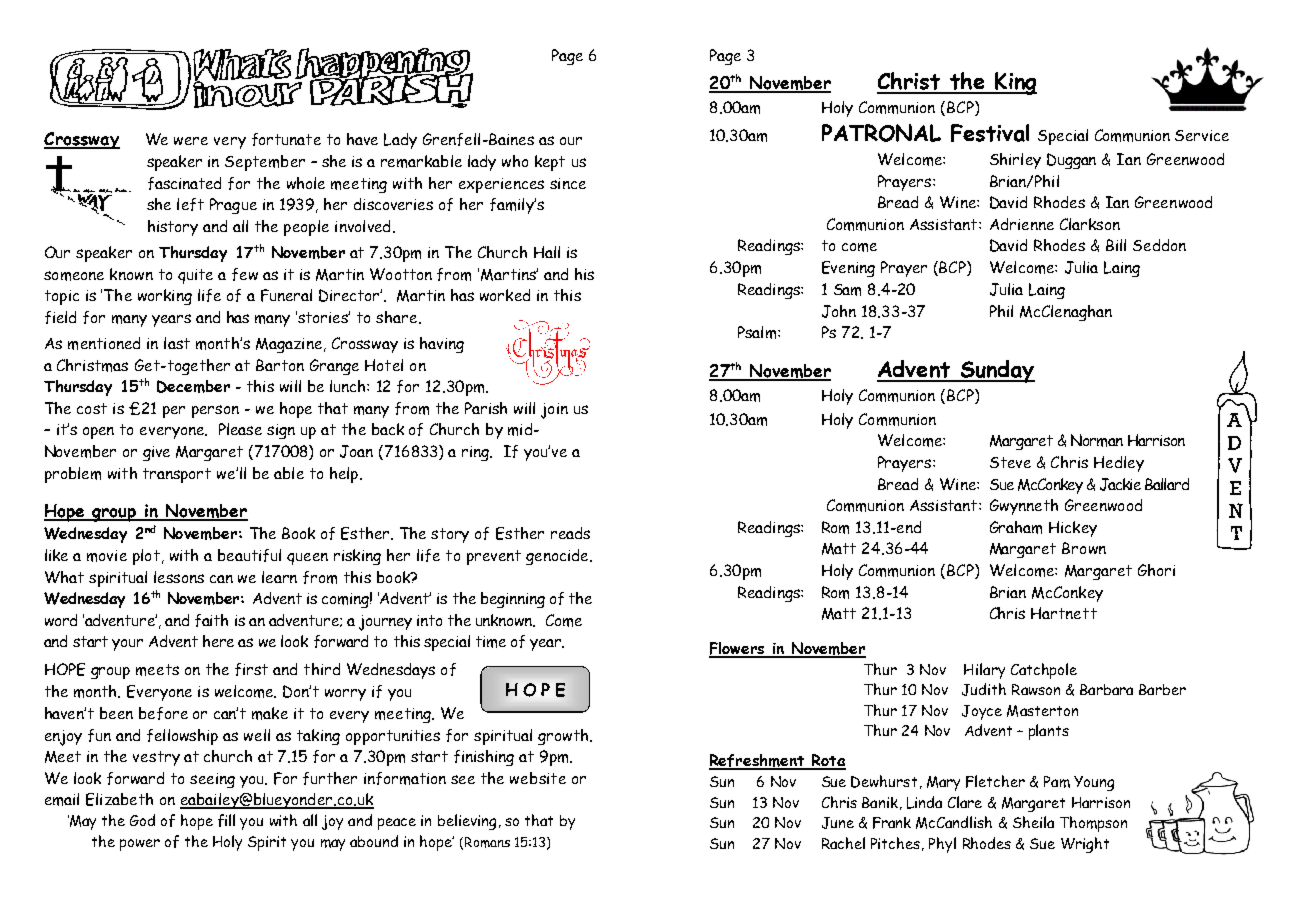 Image resolution: width=1308 pixels, height=924 pixels. What do you see at coordinates (550, 163) in the screenshot?
I see `kept` at bounding box center [550, 163].
